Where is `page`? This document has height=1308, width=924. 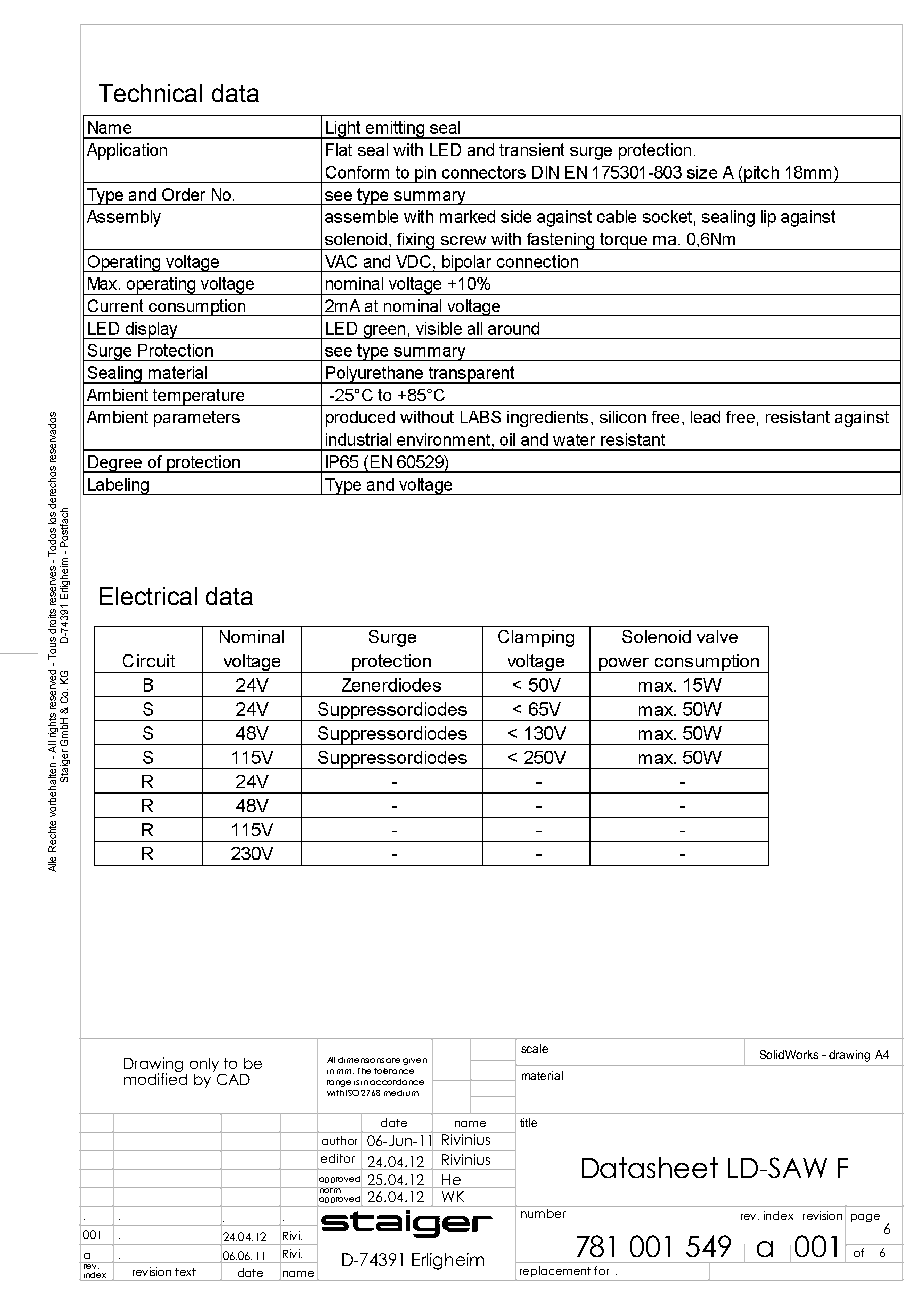 page is located at coordinates (865, 1218).
